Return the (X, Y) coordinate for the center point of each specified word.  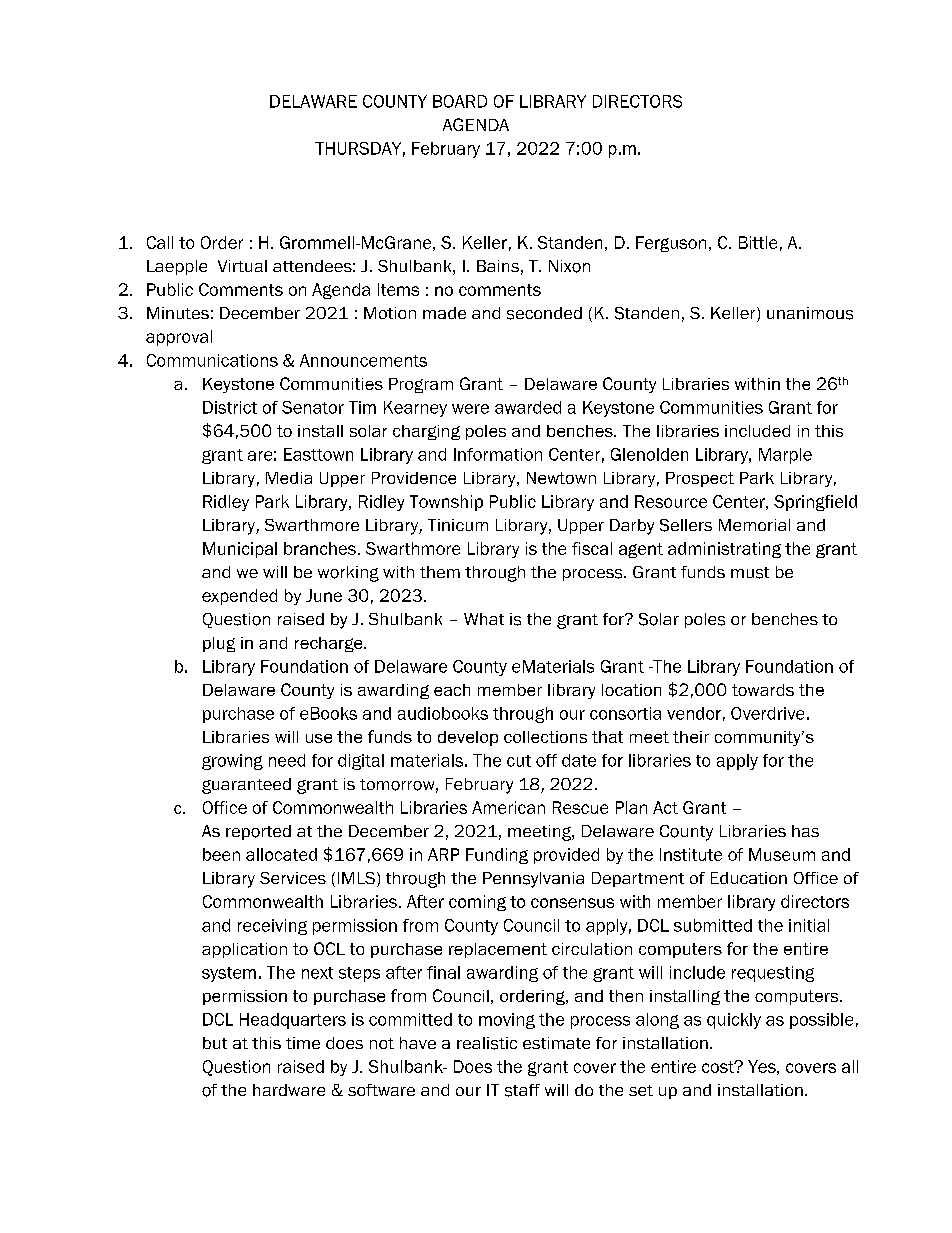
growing (232, 762)
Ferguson (671, 244)
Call (160, 242)
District (230, 407)
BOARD (460, 101)
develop (468, 738)
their (691, 737)
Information (498, 454)
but (215, 1043)
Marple (785, 456)
